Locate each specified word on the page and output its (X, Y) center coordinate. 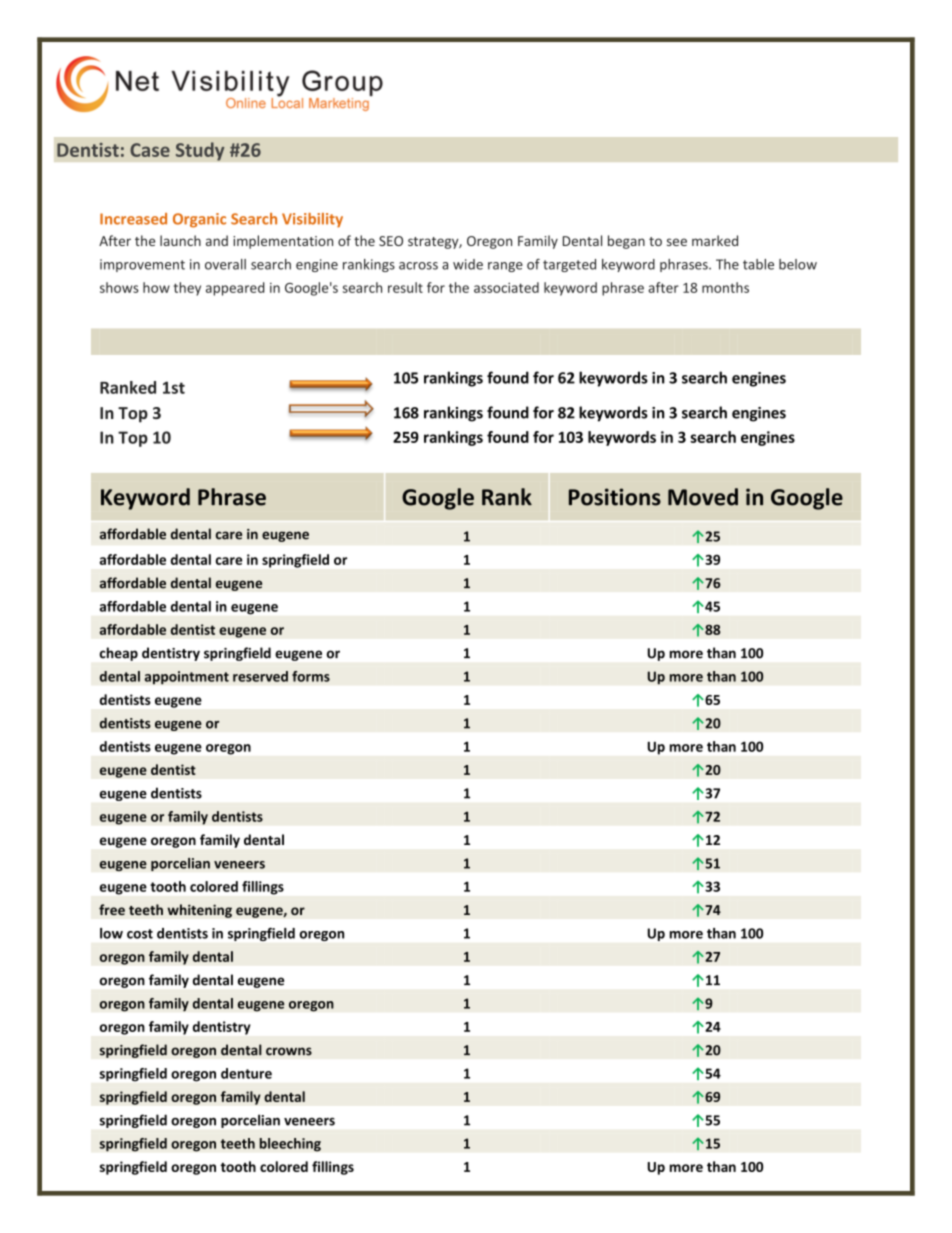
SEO (391, 241)
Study (200, 151)
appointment (186, 678)
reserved (260, 676)
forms (311, 676)
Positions (615, 497)
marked (715, 240)
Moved (703, 497)
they (187, 289)
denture (246, 1073)
